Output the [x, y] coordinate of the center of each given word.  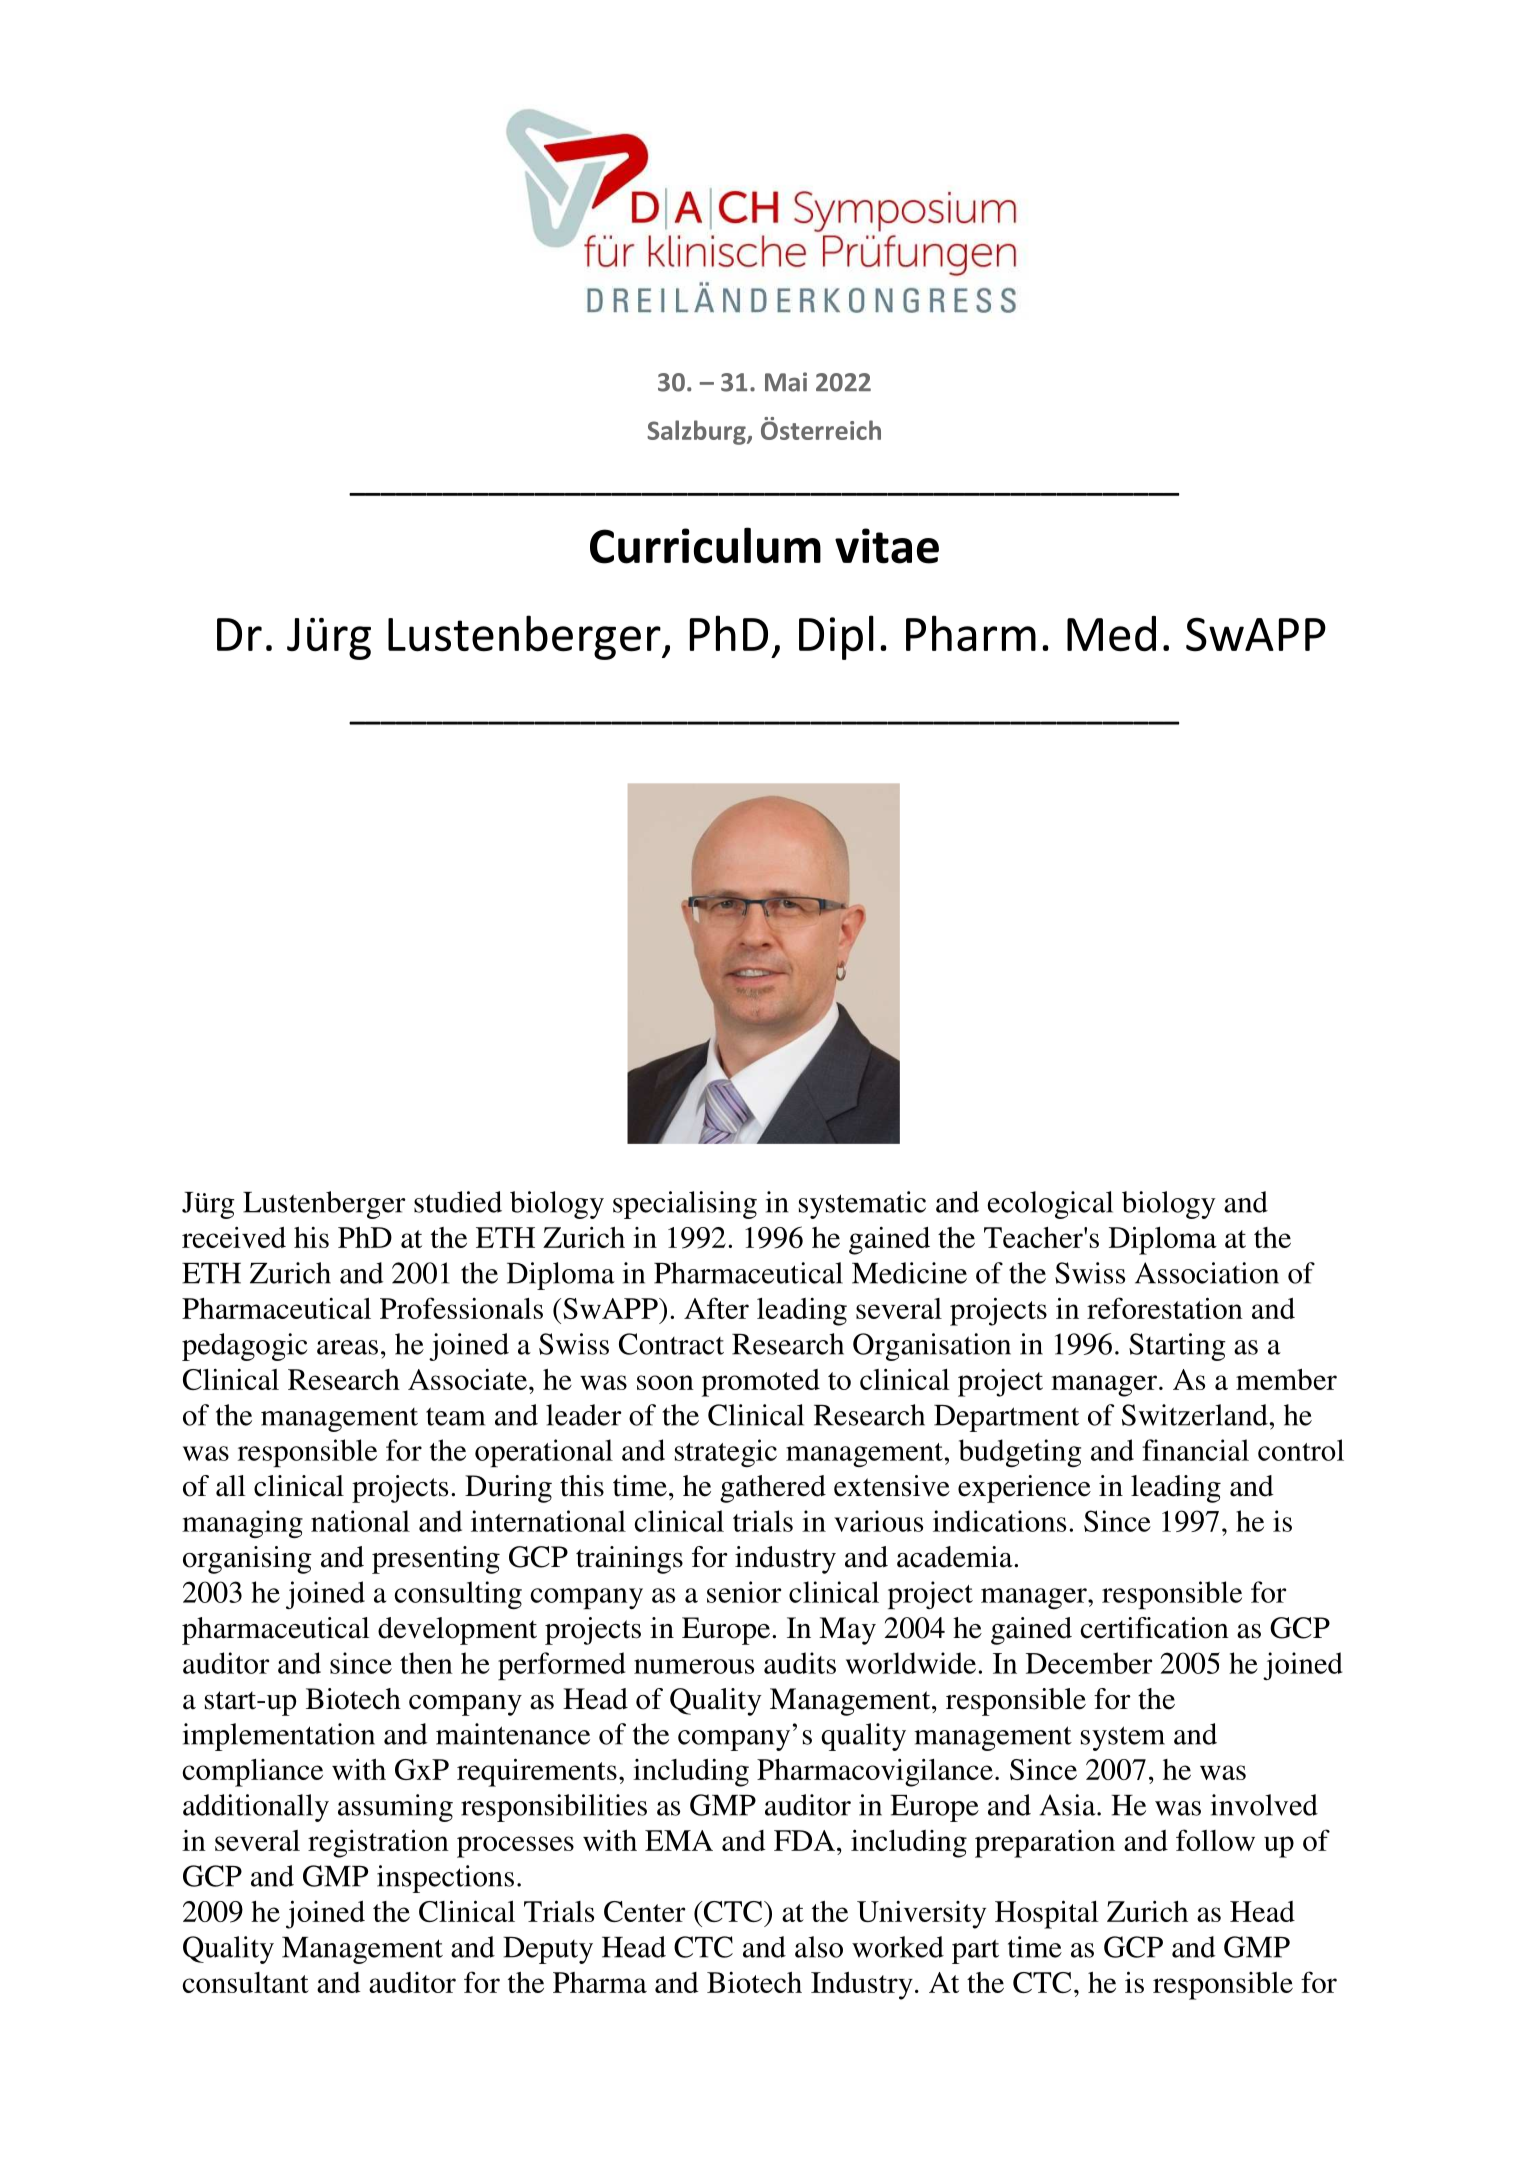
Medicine [909, 1273]
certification [1154, 1628]
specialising [685, 1205]
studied [458, 1202]
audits [800, 1663]
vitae [887, 546]
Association [1207, 1273]
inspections [445, 1879]
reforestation [1165, 1308]
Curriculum [705, 545]
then [426, 1663]
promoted [761, 1383]
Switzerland [1196, 1415]
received [234, 1237]
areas [347, 1347]
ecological [1050, 1205]
